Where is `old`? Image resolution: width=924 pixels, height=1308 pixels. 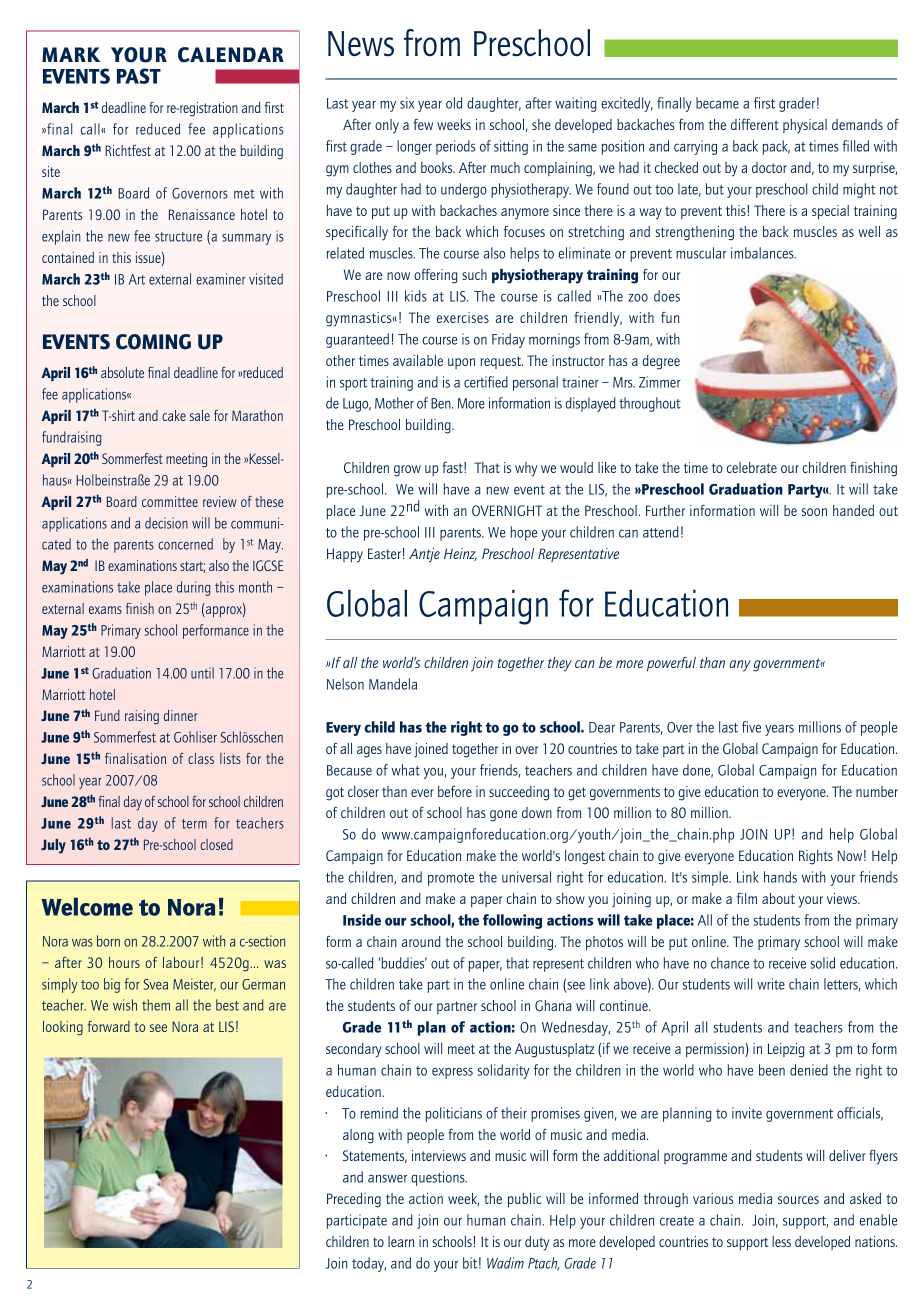
old is located at coordinates (454, 103).
